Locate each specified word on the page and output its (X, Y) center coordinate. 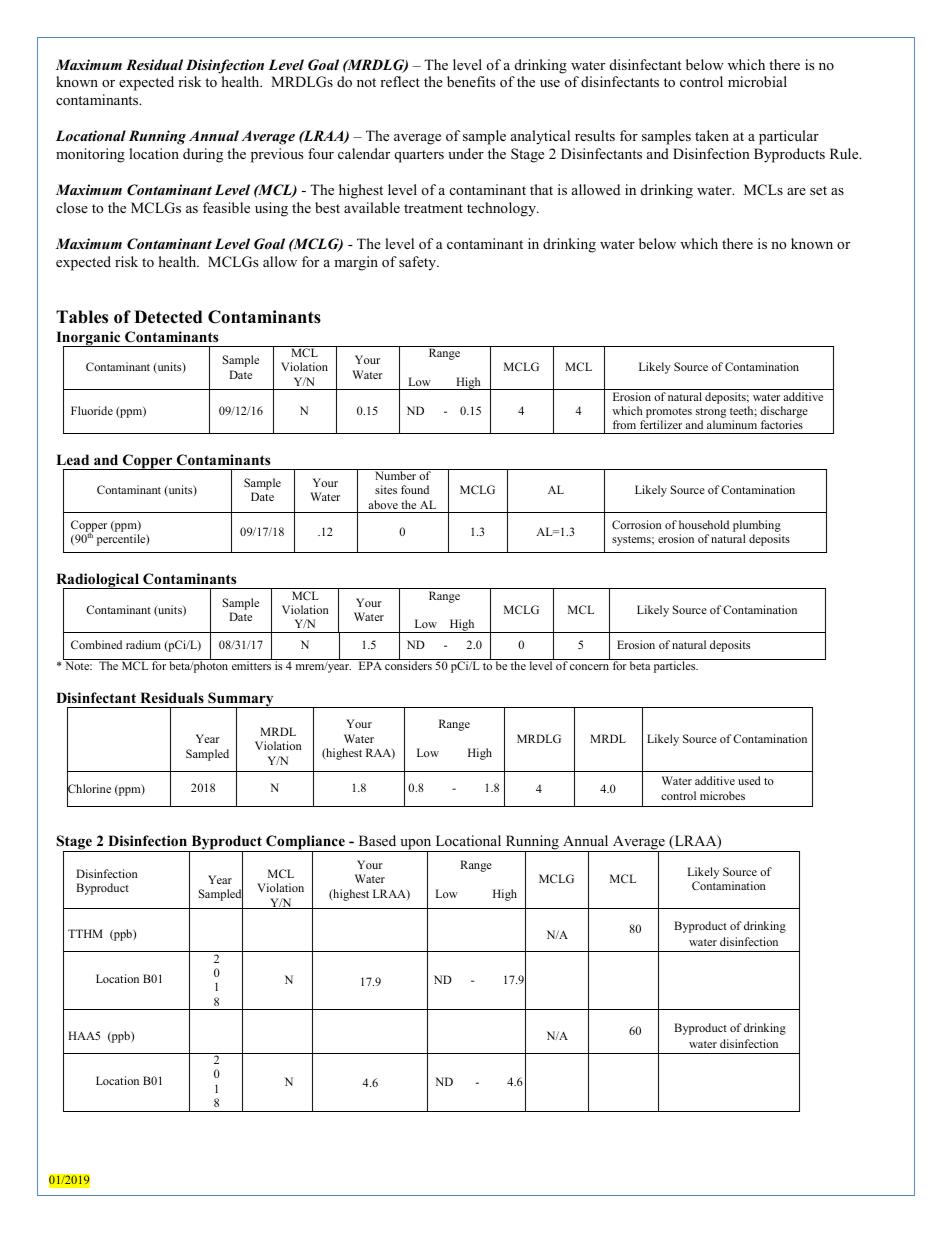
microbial (757, 81)
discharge (784, 412)
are (796, 191)
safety (419, 263)
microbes (722, 795)
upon (416, 846)
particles (676, 667)
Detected (168, 317)
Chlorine (89, 789)
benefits (471, 81)
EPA (370, 665)
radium (143, 644)
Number (395, 474)
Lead (72, 459)
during (203, 155)
